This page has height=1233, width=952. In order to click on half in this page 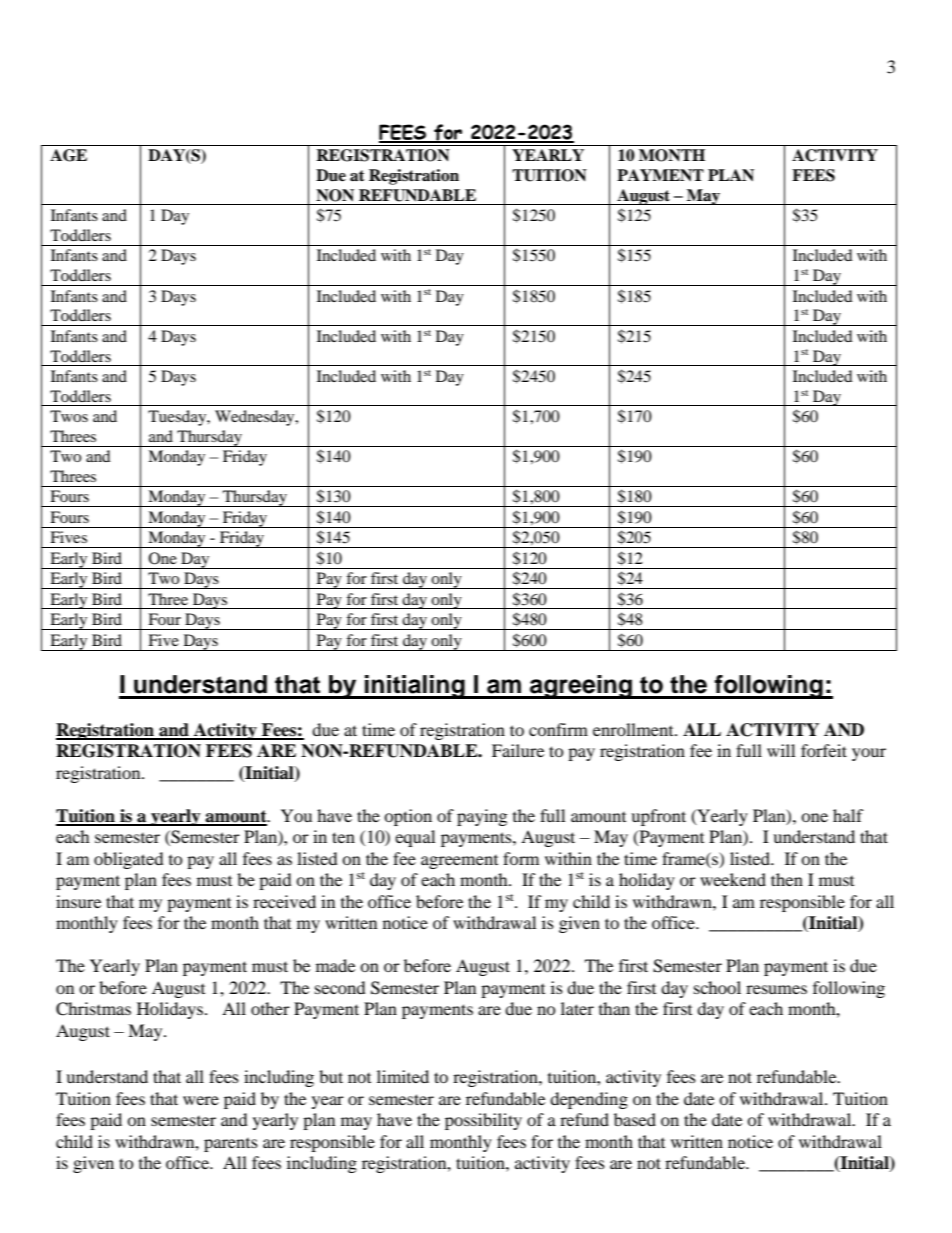, I will do `click(848, 815)`.
